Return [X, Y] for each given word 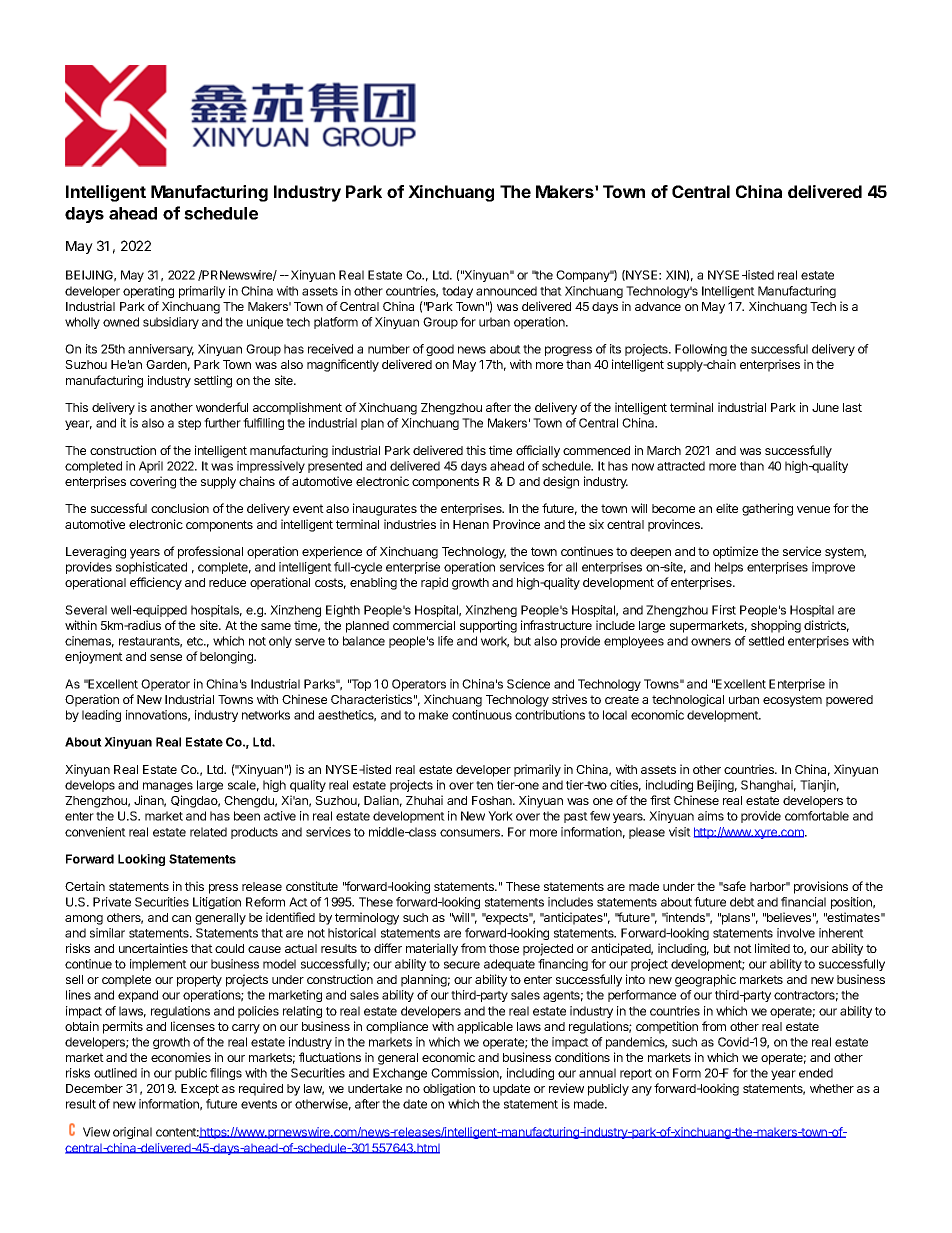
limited [772, 948]
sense [166, 657]
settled [766, 641]
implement [158, 965]
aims [711, 816]
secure [462, 965]
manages [168, 787]
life [445, 641]
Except [200, 1090]
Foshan [493, 800]
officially [538, 451]
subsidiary [171, 323]
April [151, 467]
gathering [767, 509]
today [457, 292]
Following [701, 350]
